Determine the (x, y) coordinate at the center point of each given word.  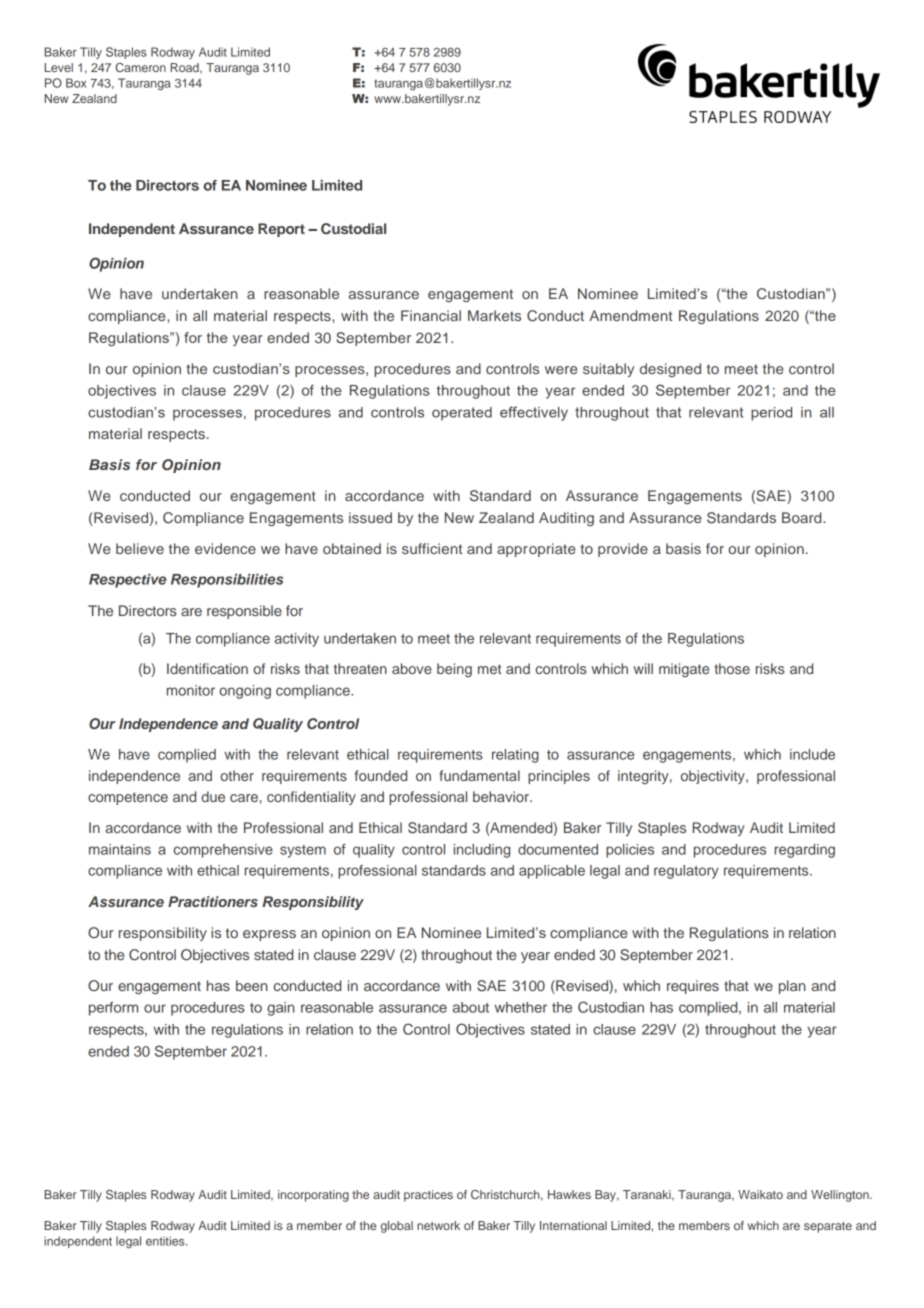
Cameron (140, 67)
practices (428, 1196)
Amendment (630, 315)
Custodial (353, 229)
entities (166, 1241)
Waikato (760, 1194)
